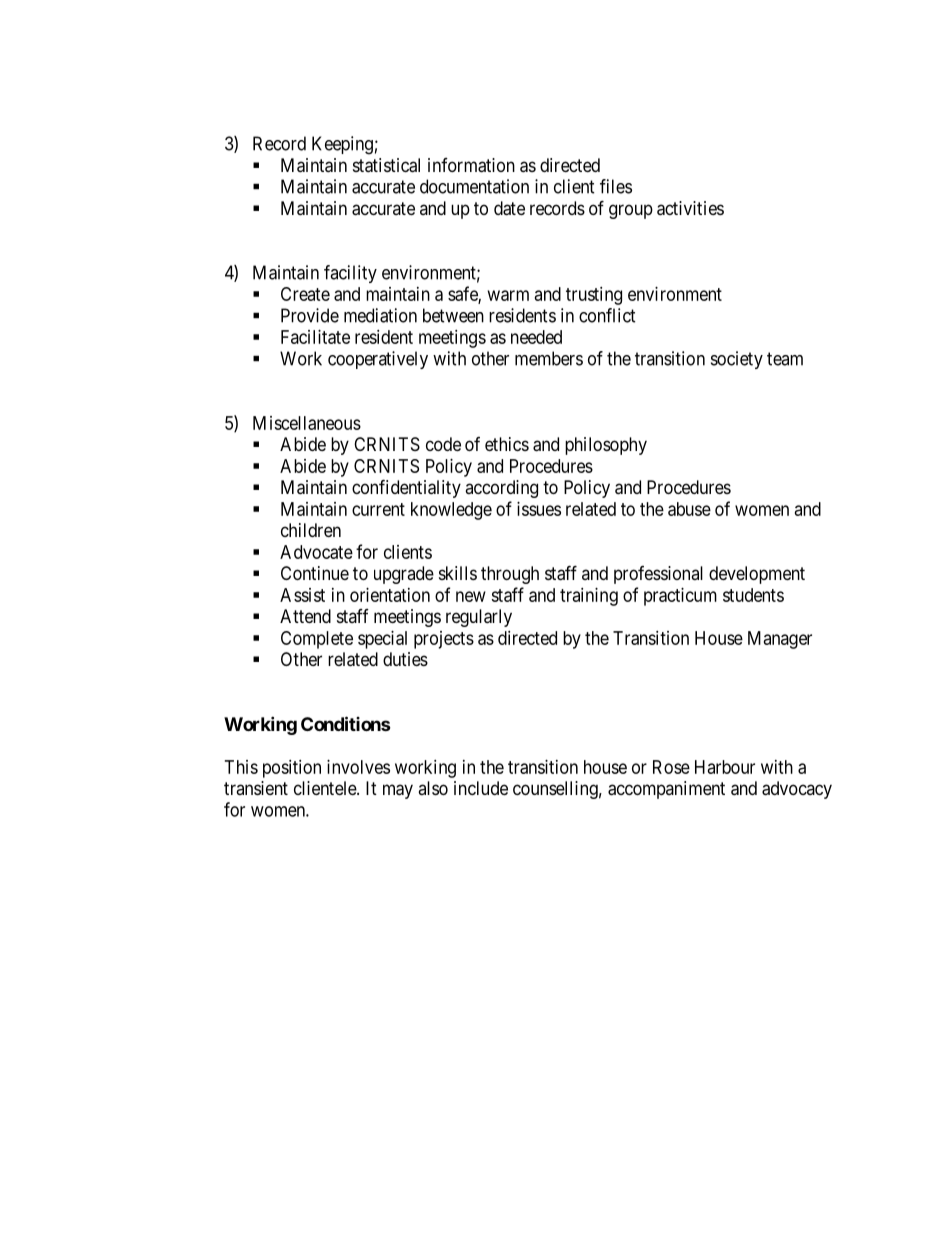  Describe the element at coordinates (690, 208) in the page. I see `activities` at that location.
